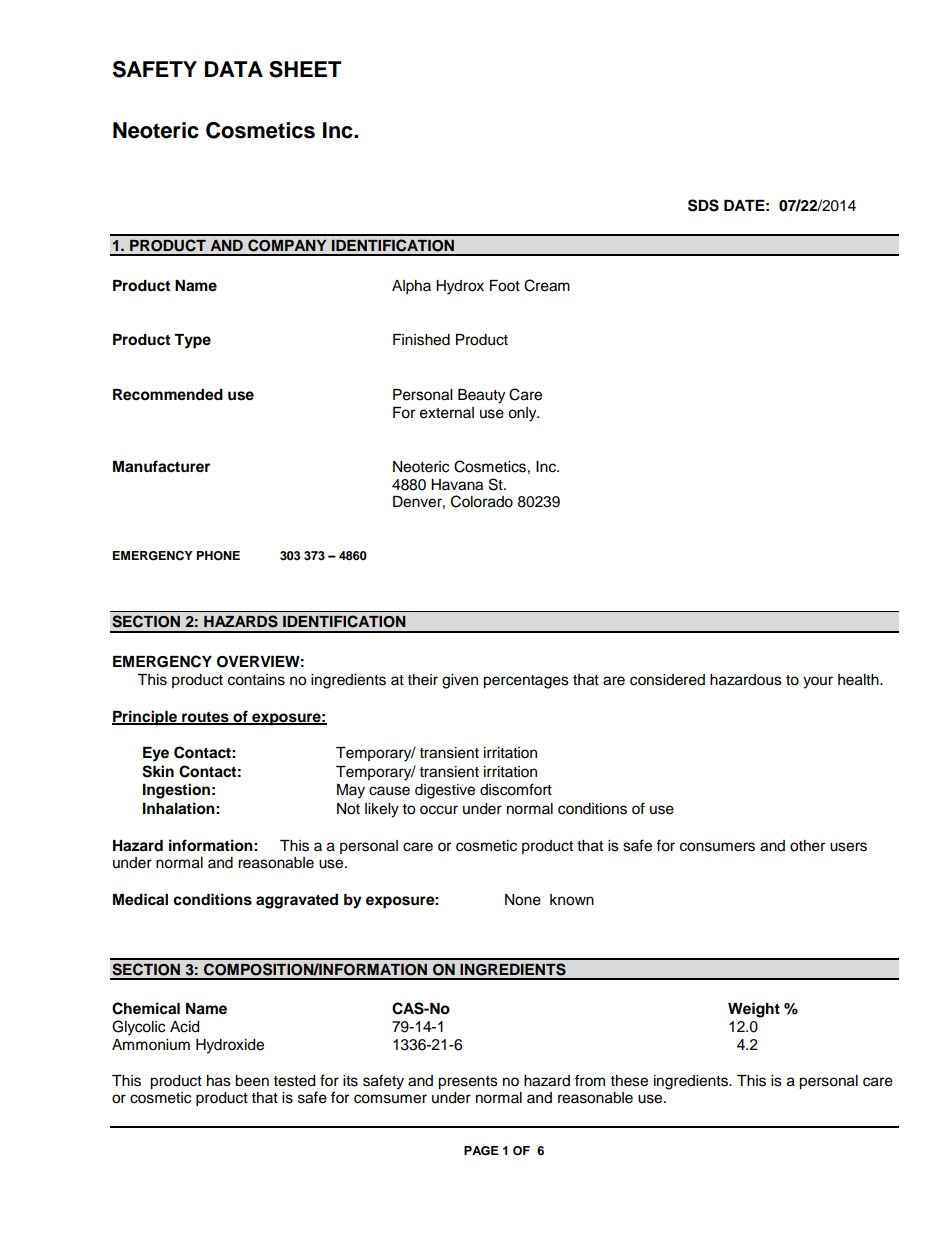  What do you see at coordinates (234, 69) in the image?
I see `DATA` at bounding box center [234, 69].
